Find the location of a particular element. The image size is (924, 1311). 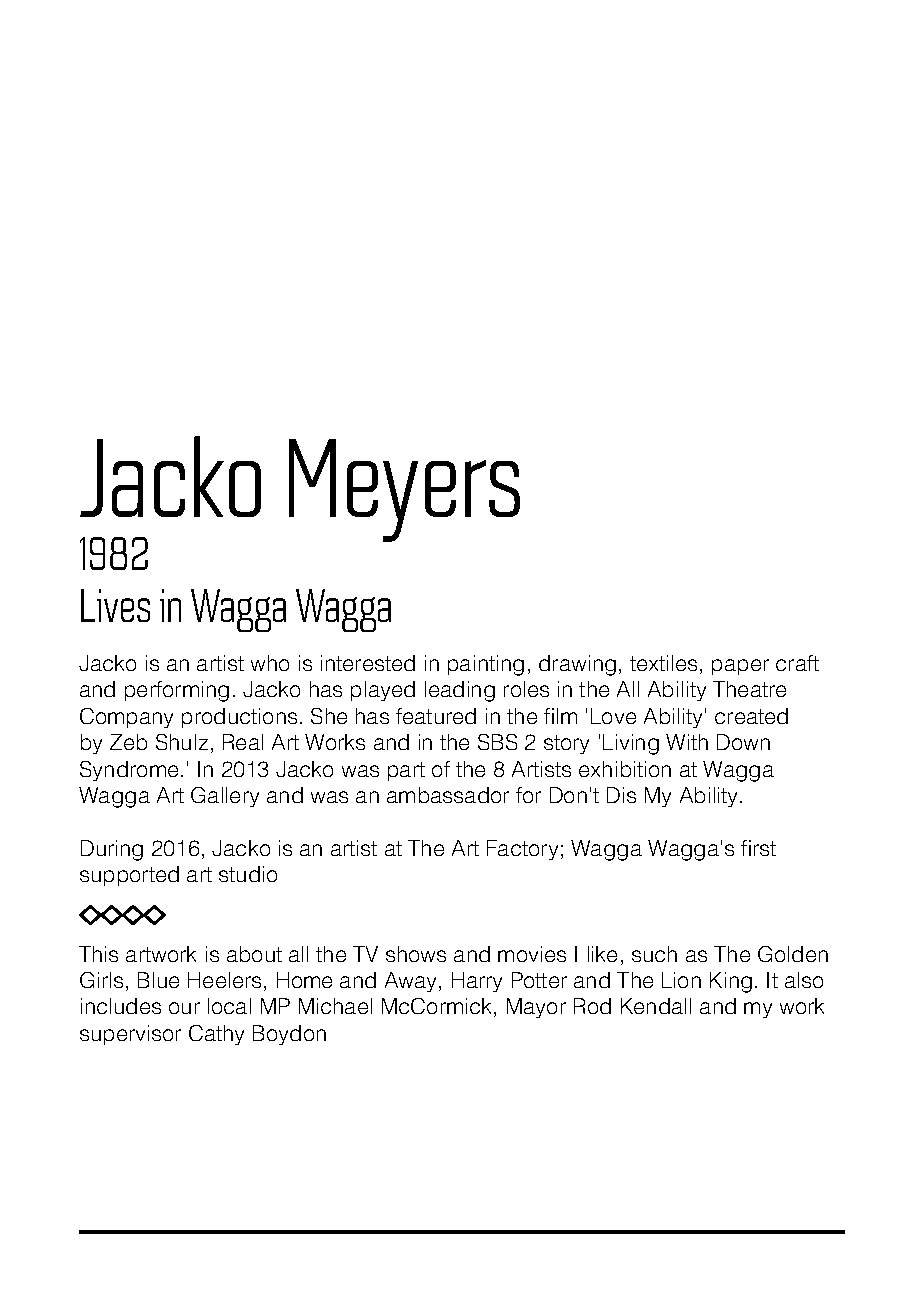

Syndrome is located at coordinates (129, 771).
